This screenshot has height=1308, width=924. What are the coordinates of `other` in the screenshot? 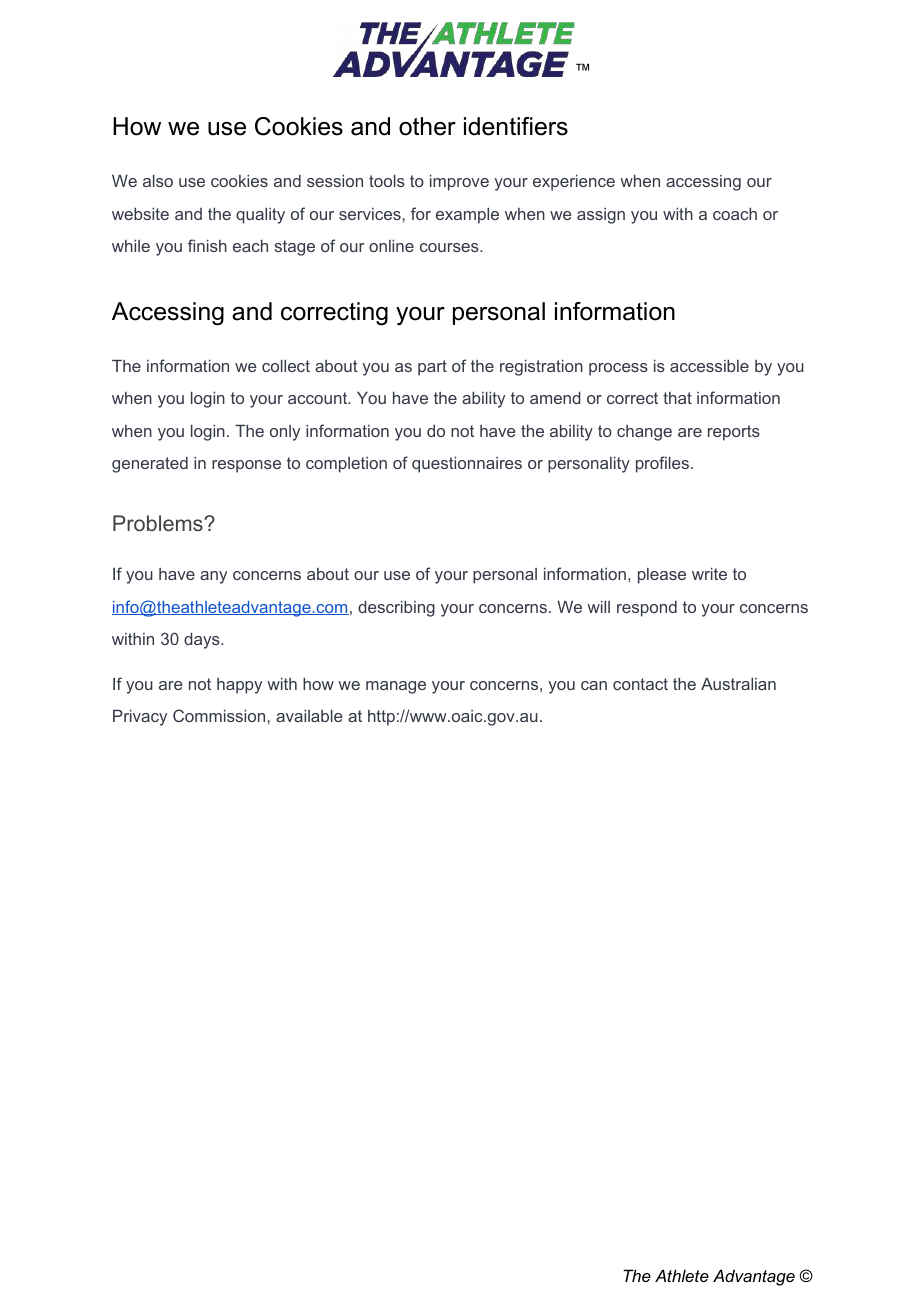 It's located at (427, 126).
